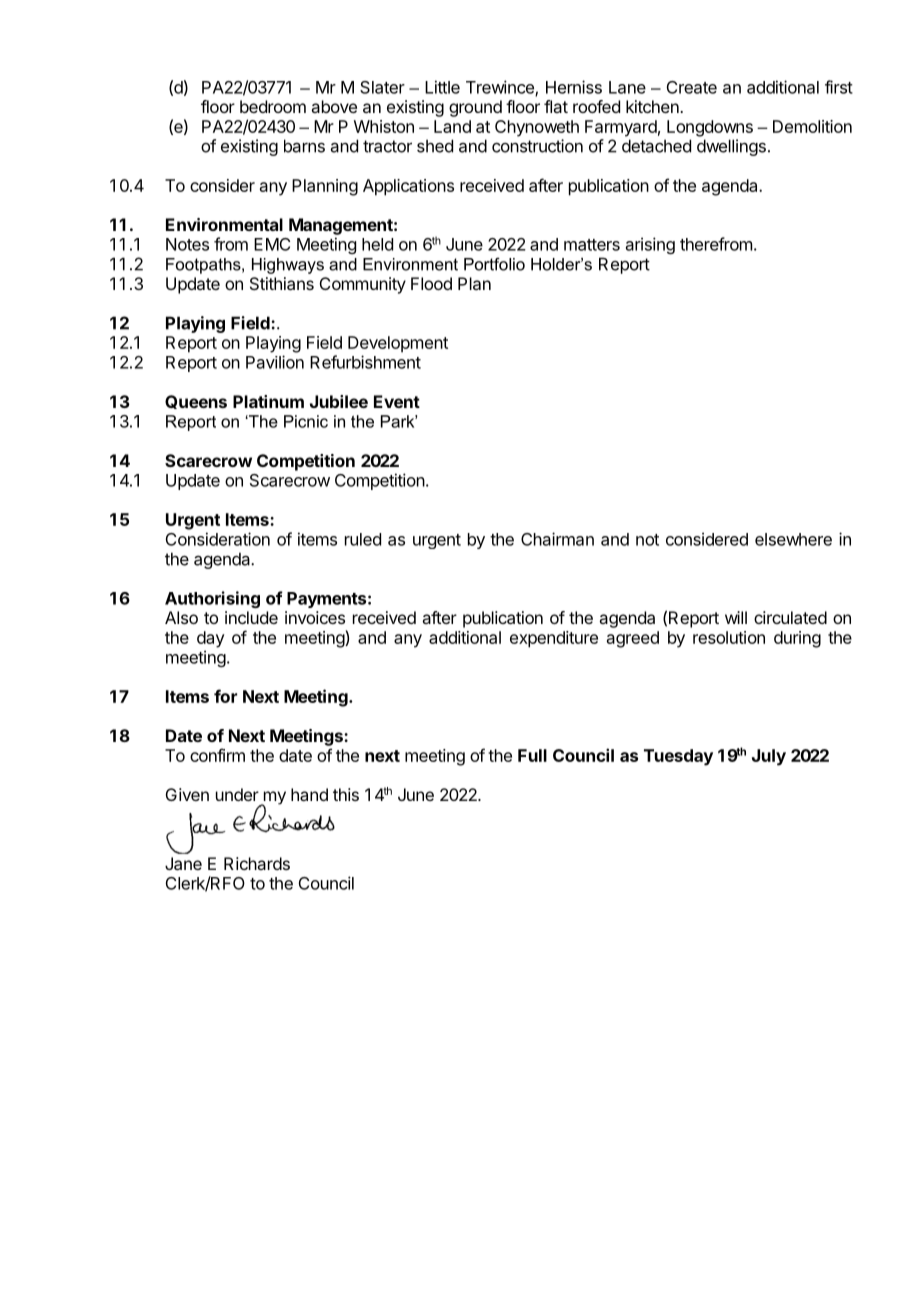 The width and height of the page is (924, 1308). I want to click on Richards, so click(257, 863).
